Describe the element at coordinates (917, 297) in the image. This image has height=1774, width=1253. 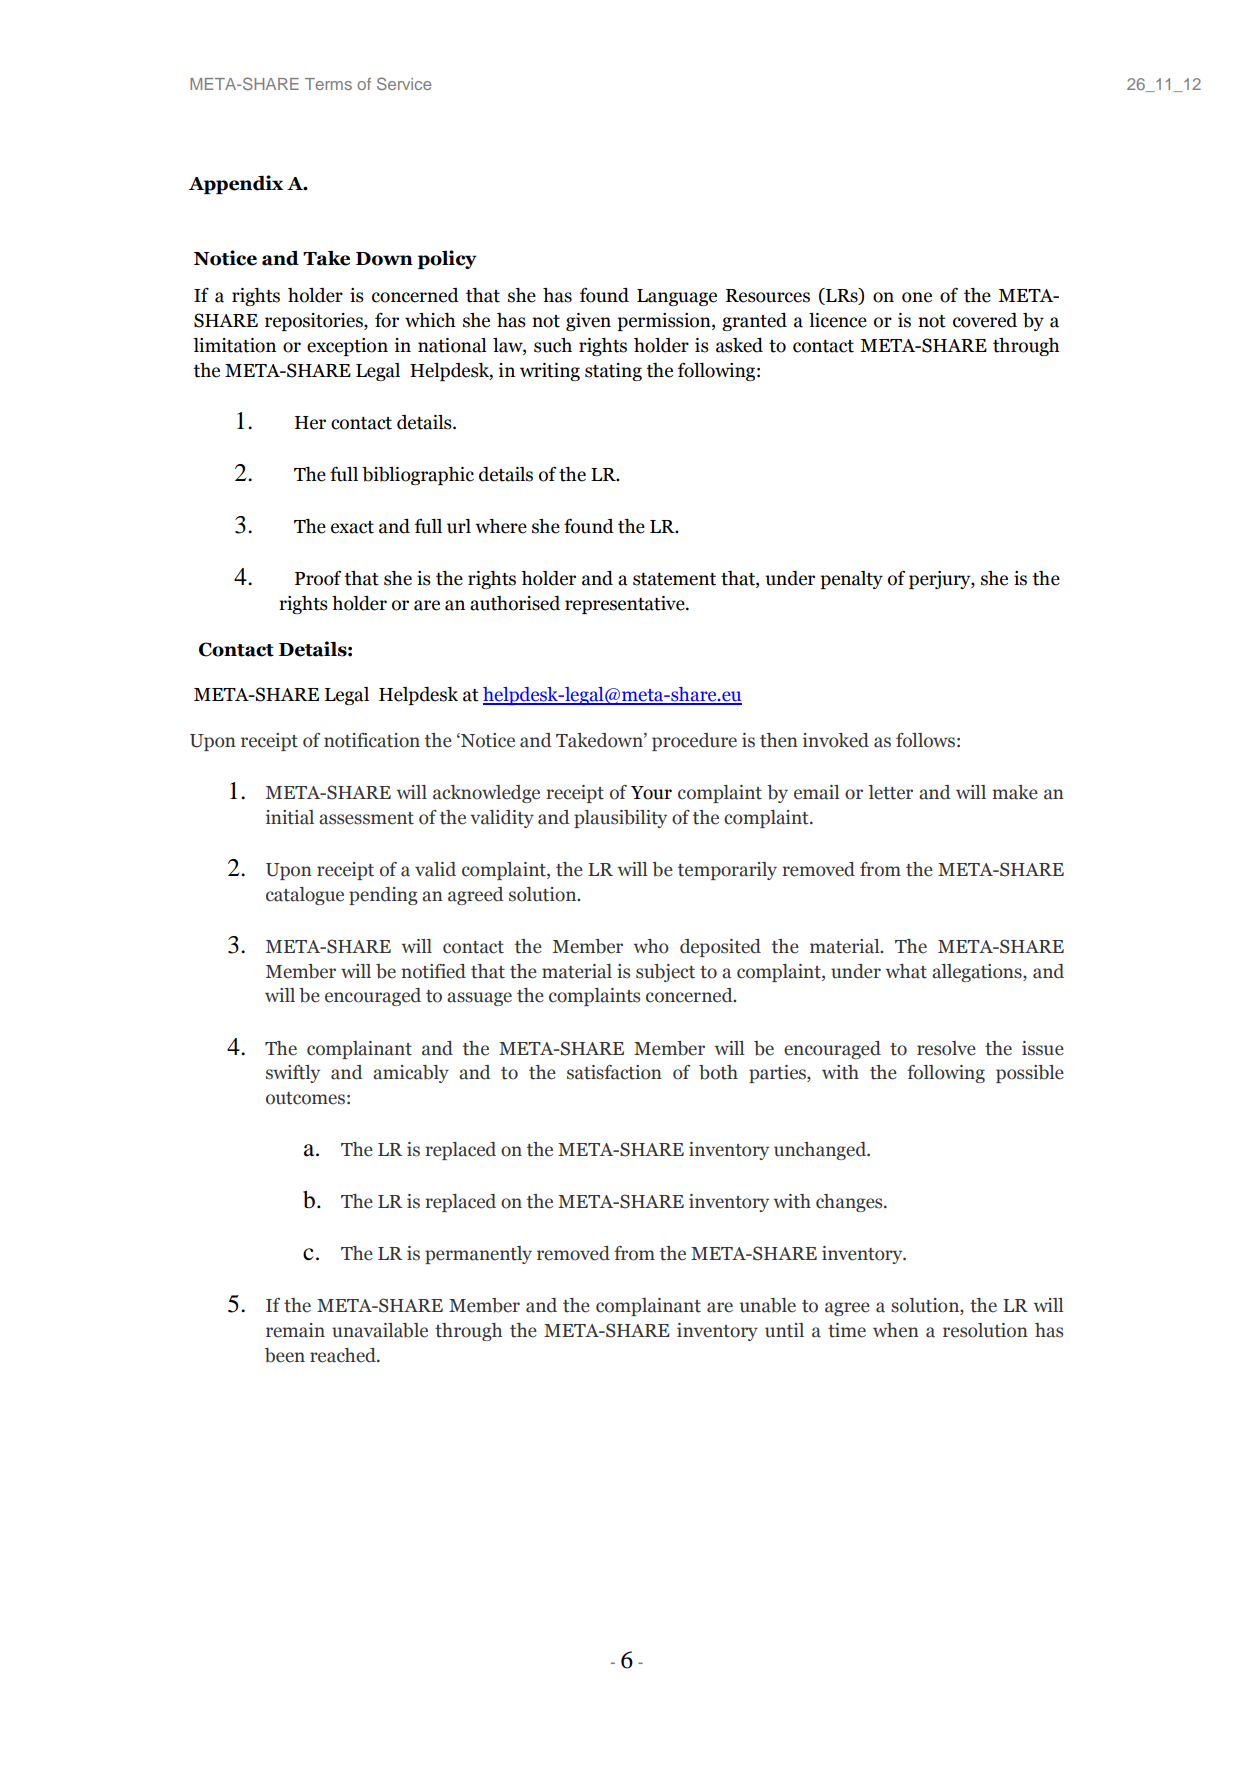
I see `one` at that location.
